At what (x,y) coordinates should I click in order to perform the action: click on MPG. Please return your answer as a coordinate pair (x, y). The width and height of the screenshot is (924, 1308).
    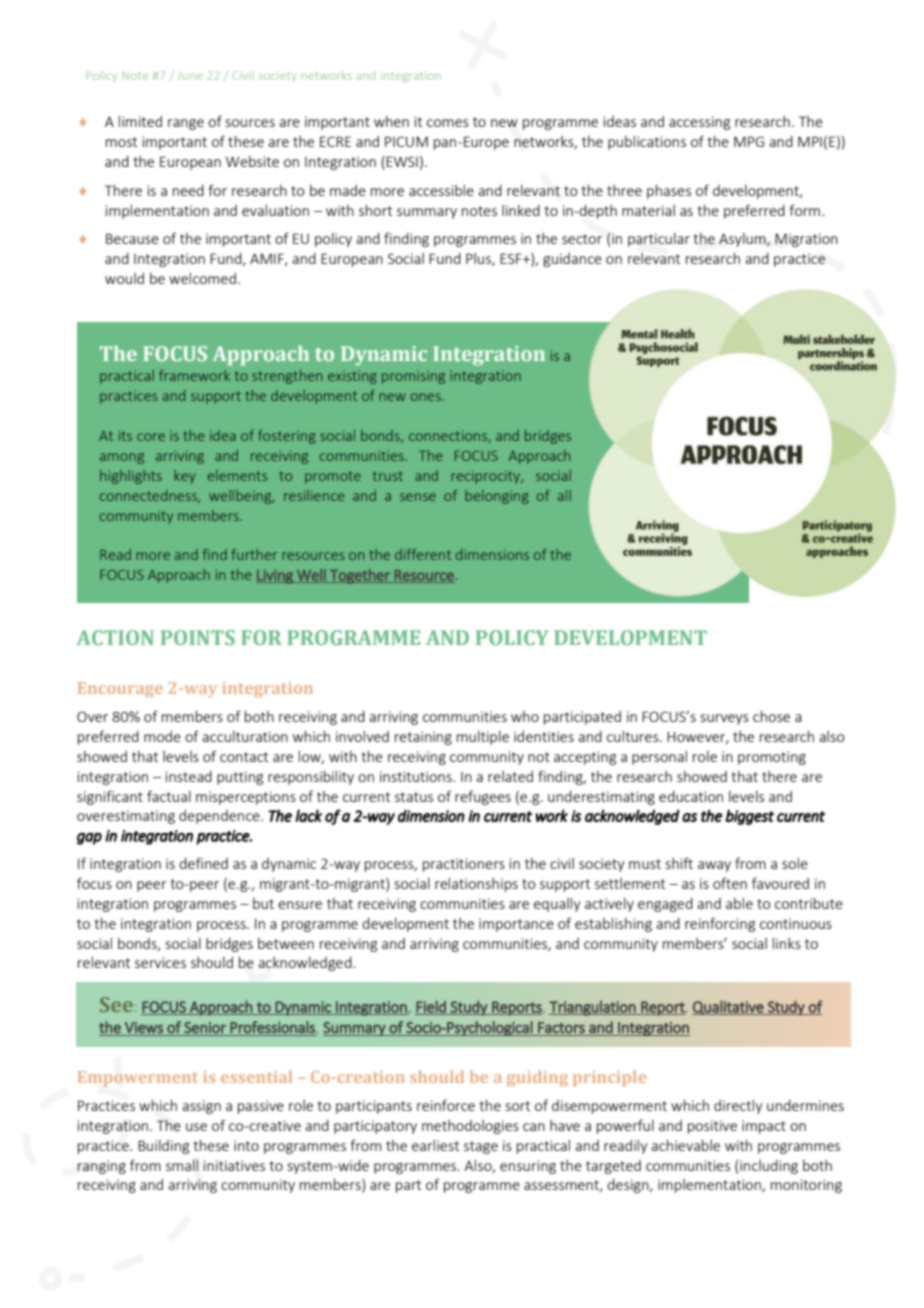
    Looking at the image, I should click on (749, 141).
